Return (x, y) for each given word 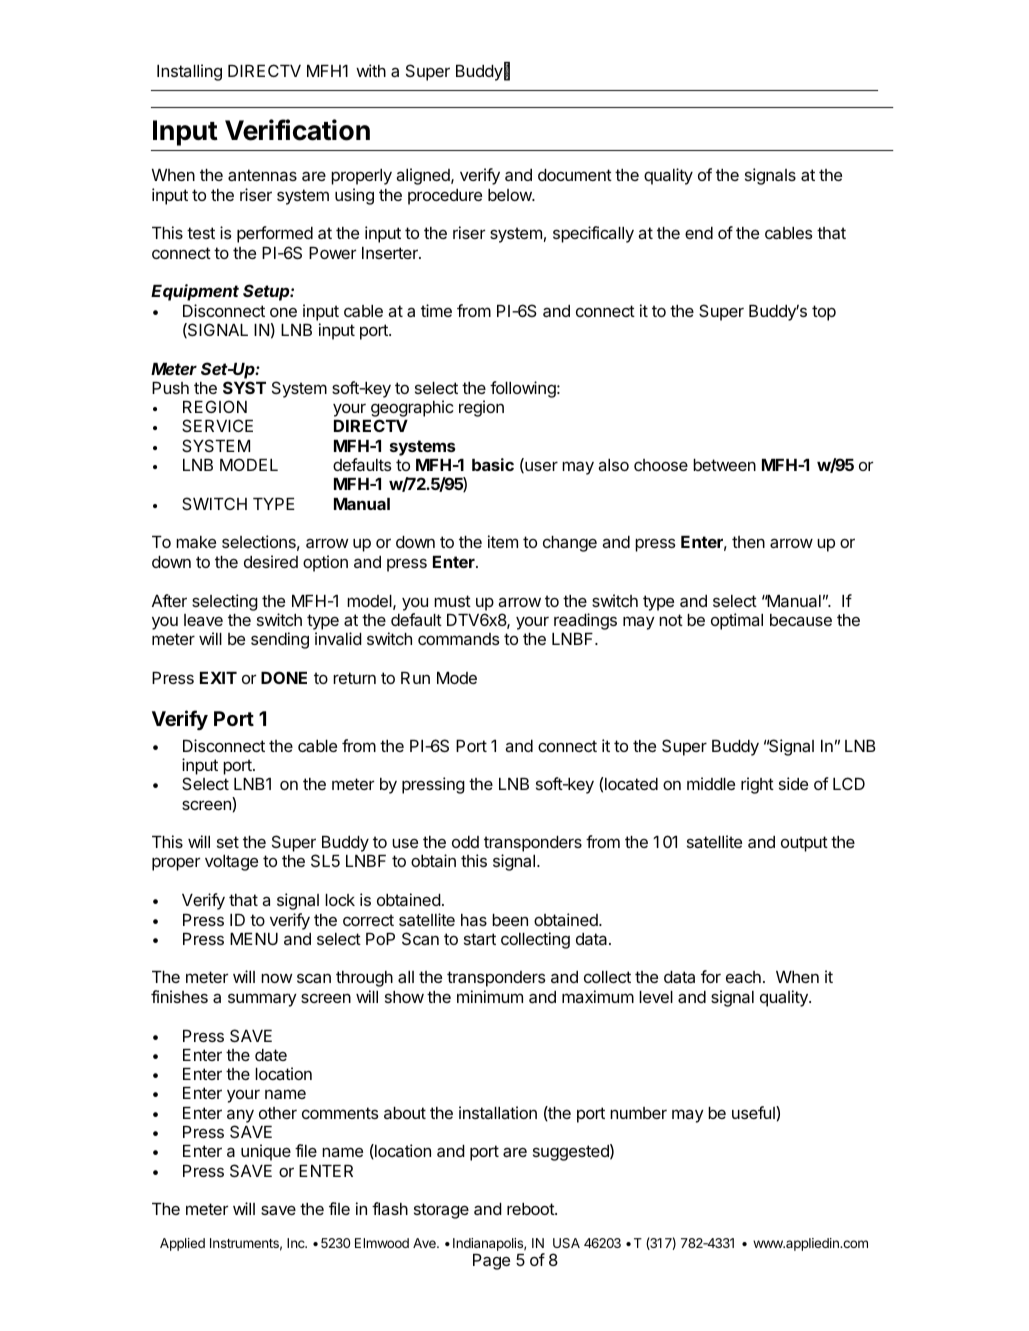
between (724, 465)
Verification (297, 130)
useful (754, 1112)
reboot (531, 1209)
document (575, 175)
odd (465, 842)
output (804, 844)
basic (493, 464)
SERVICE (217, 425)
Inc (297, 1243)
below (510, 195)
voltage (231, 863)
